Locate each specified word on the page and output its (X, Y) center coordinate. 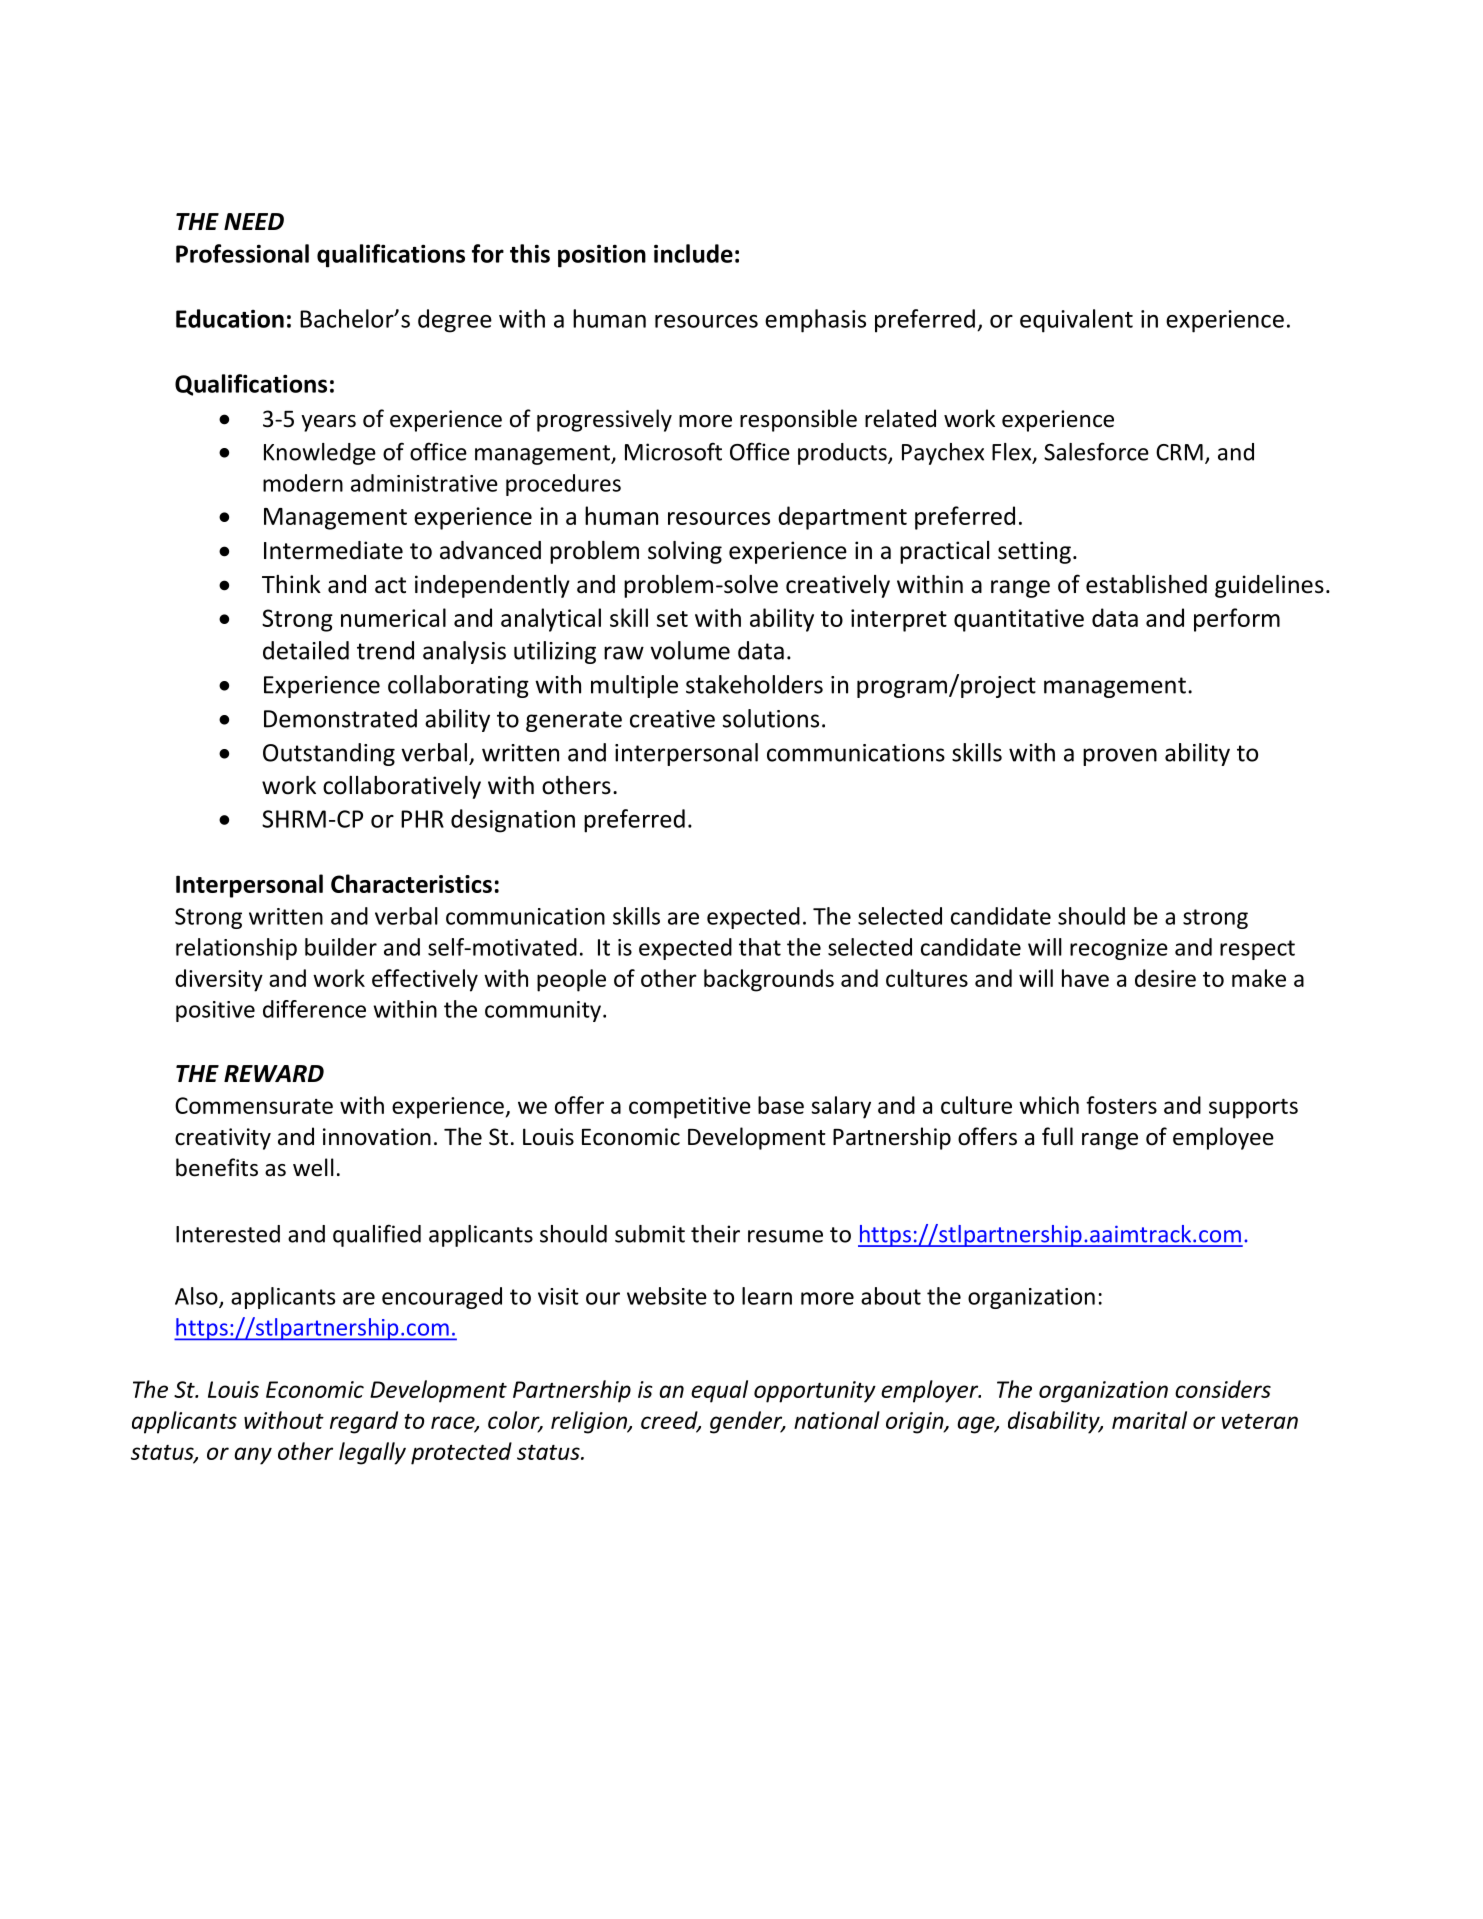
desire (1165, 978)
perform (1237, 620)
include (693, 253)
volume (690, 650)
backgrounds (769, 980)
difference (314, 1009)
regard (364, 1422)
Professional (242, 253)
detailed (306, 650)
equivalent (1076, 321)
